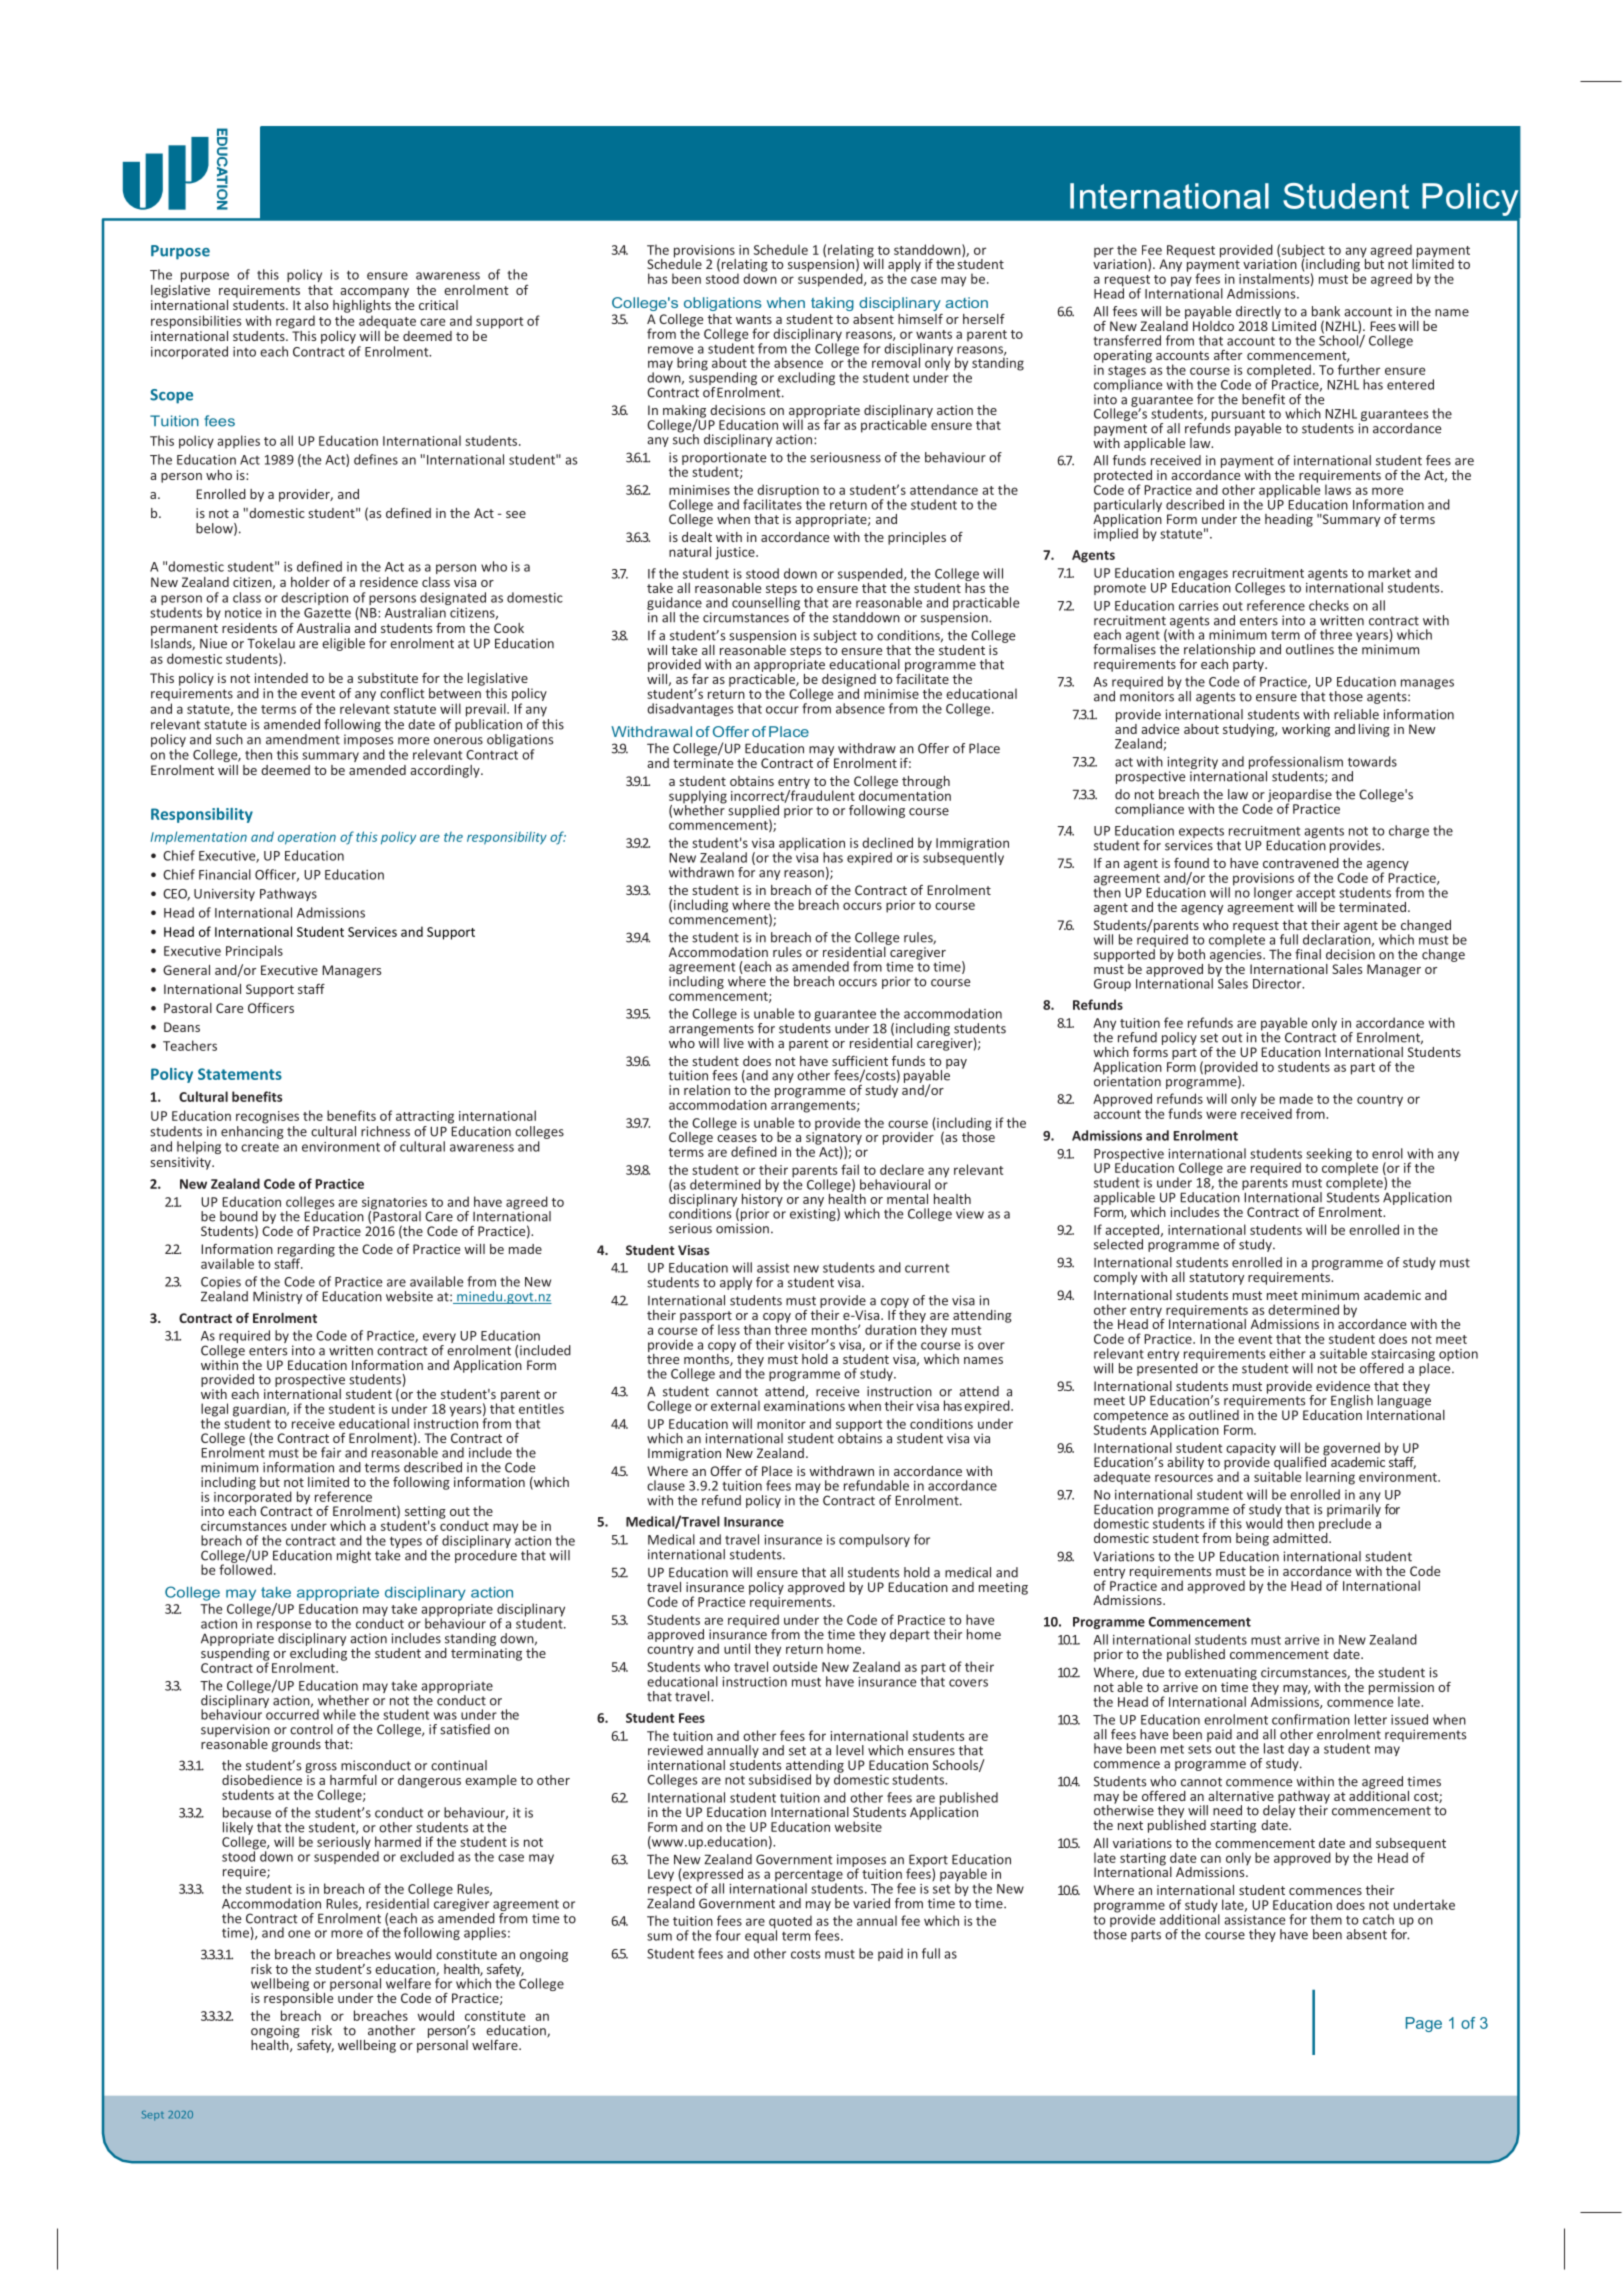  Describe the element at coordinates (1326, 311) in the page. I see `bank` at that location.
